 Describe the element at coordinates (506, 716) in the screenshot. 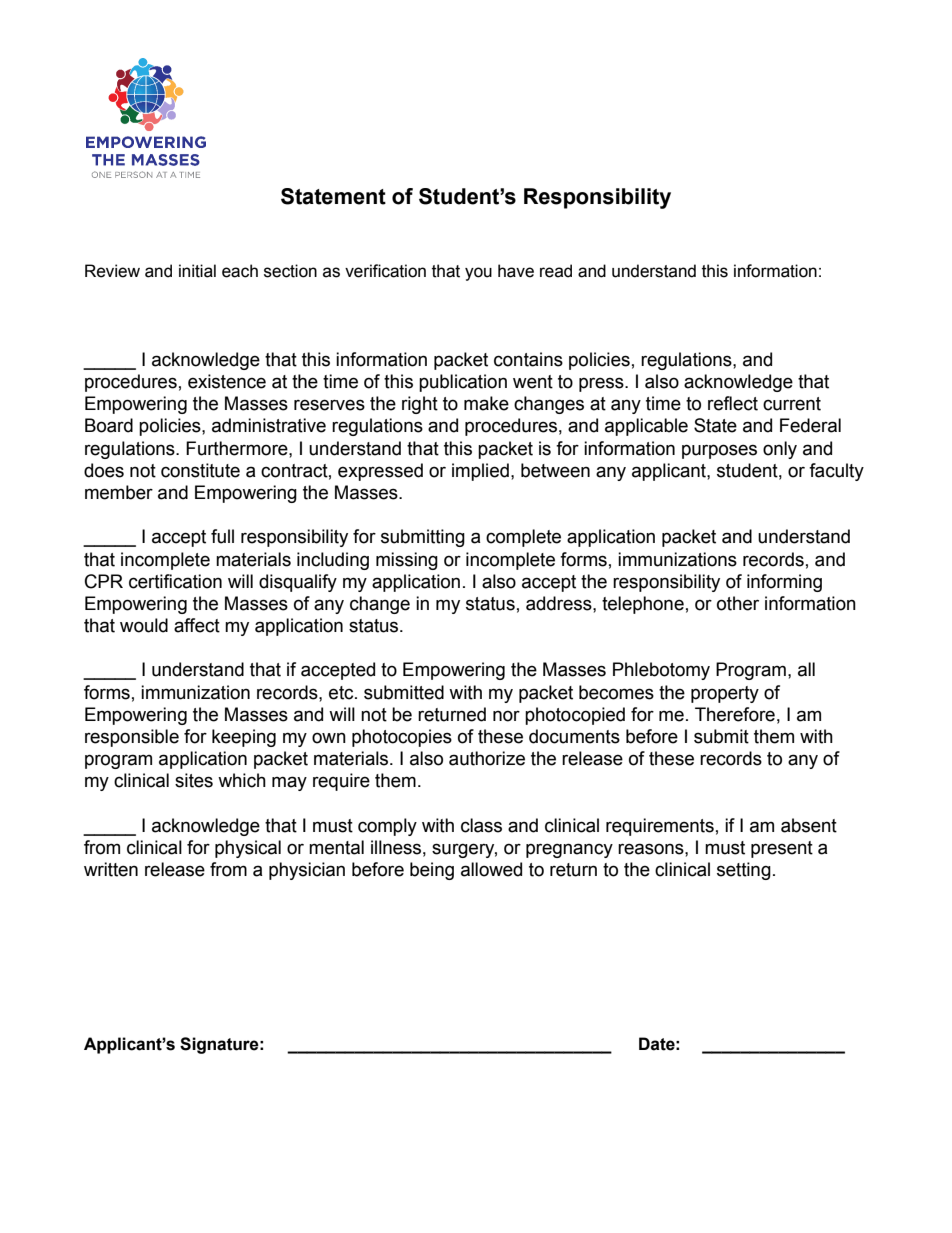

I see `nor` at that location.
